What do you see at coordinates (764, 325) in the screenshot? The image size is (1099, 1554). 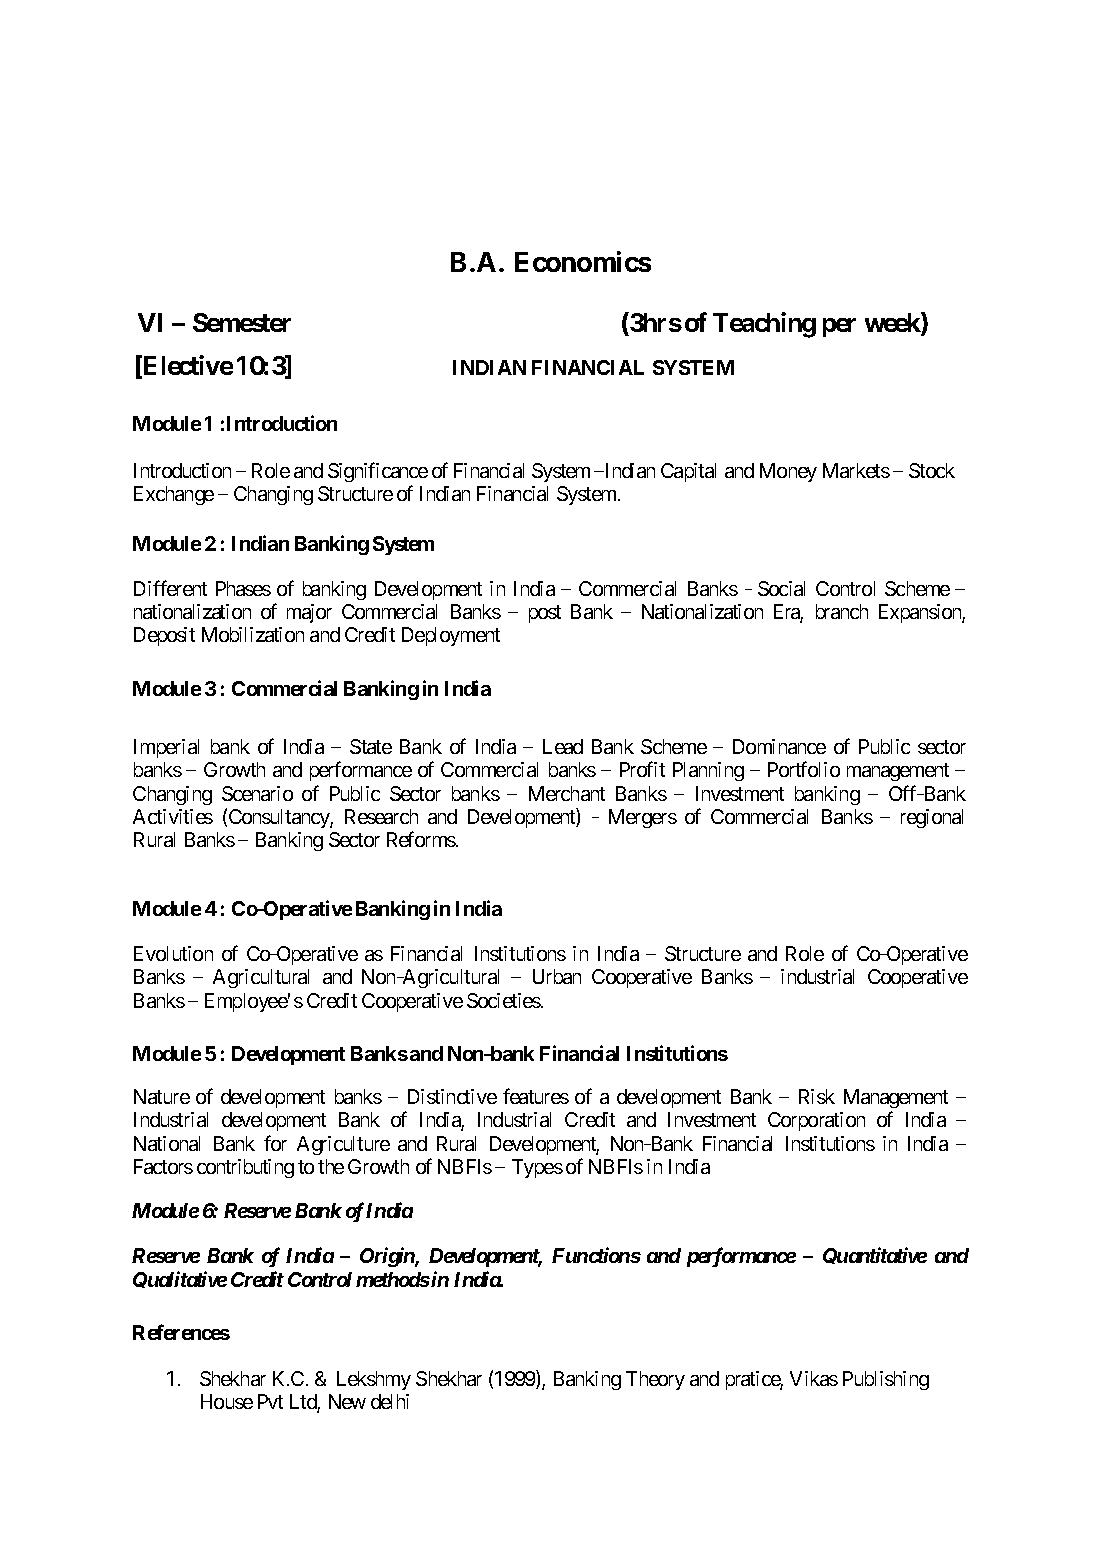 I see `Teaching` at bounding box center [764, 325].
